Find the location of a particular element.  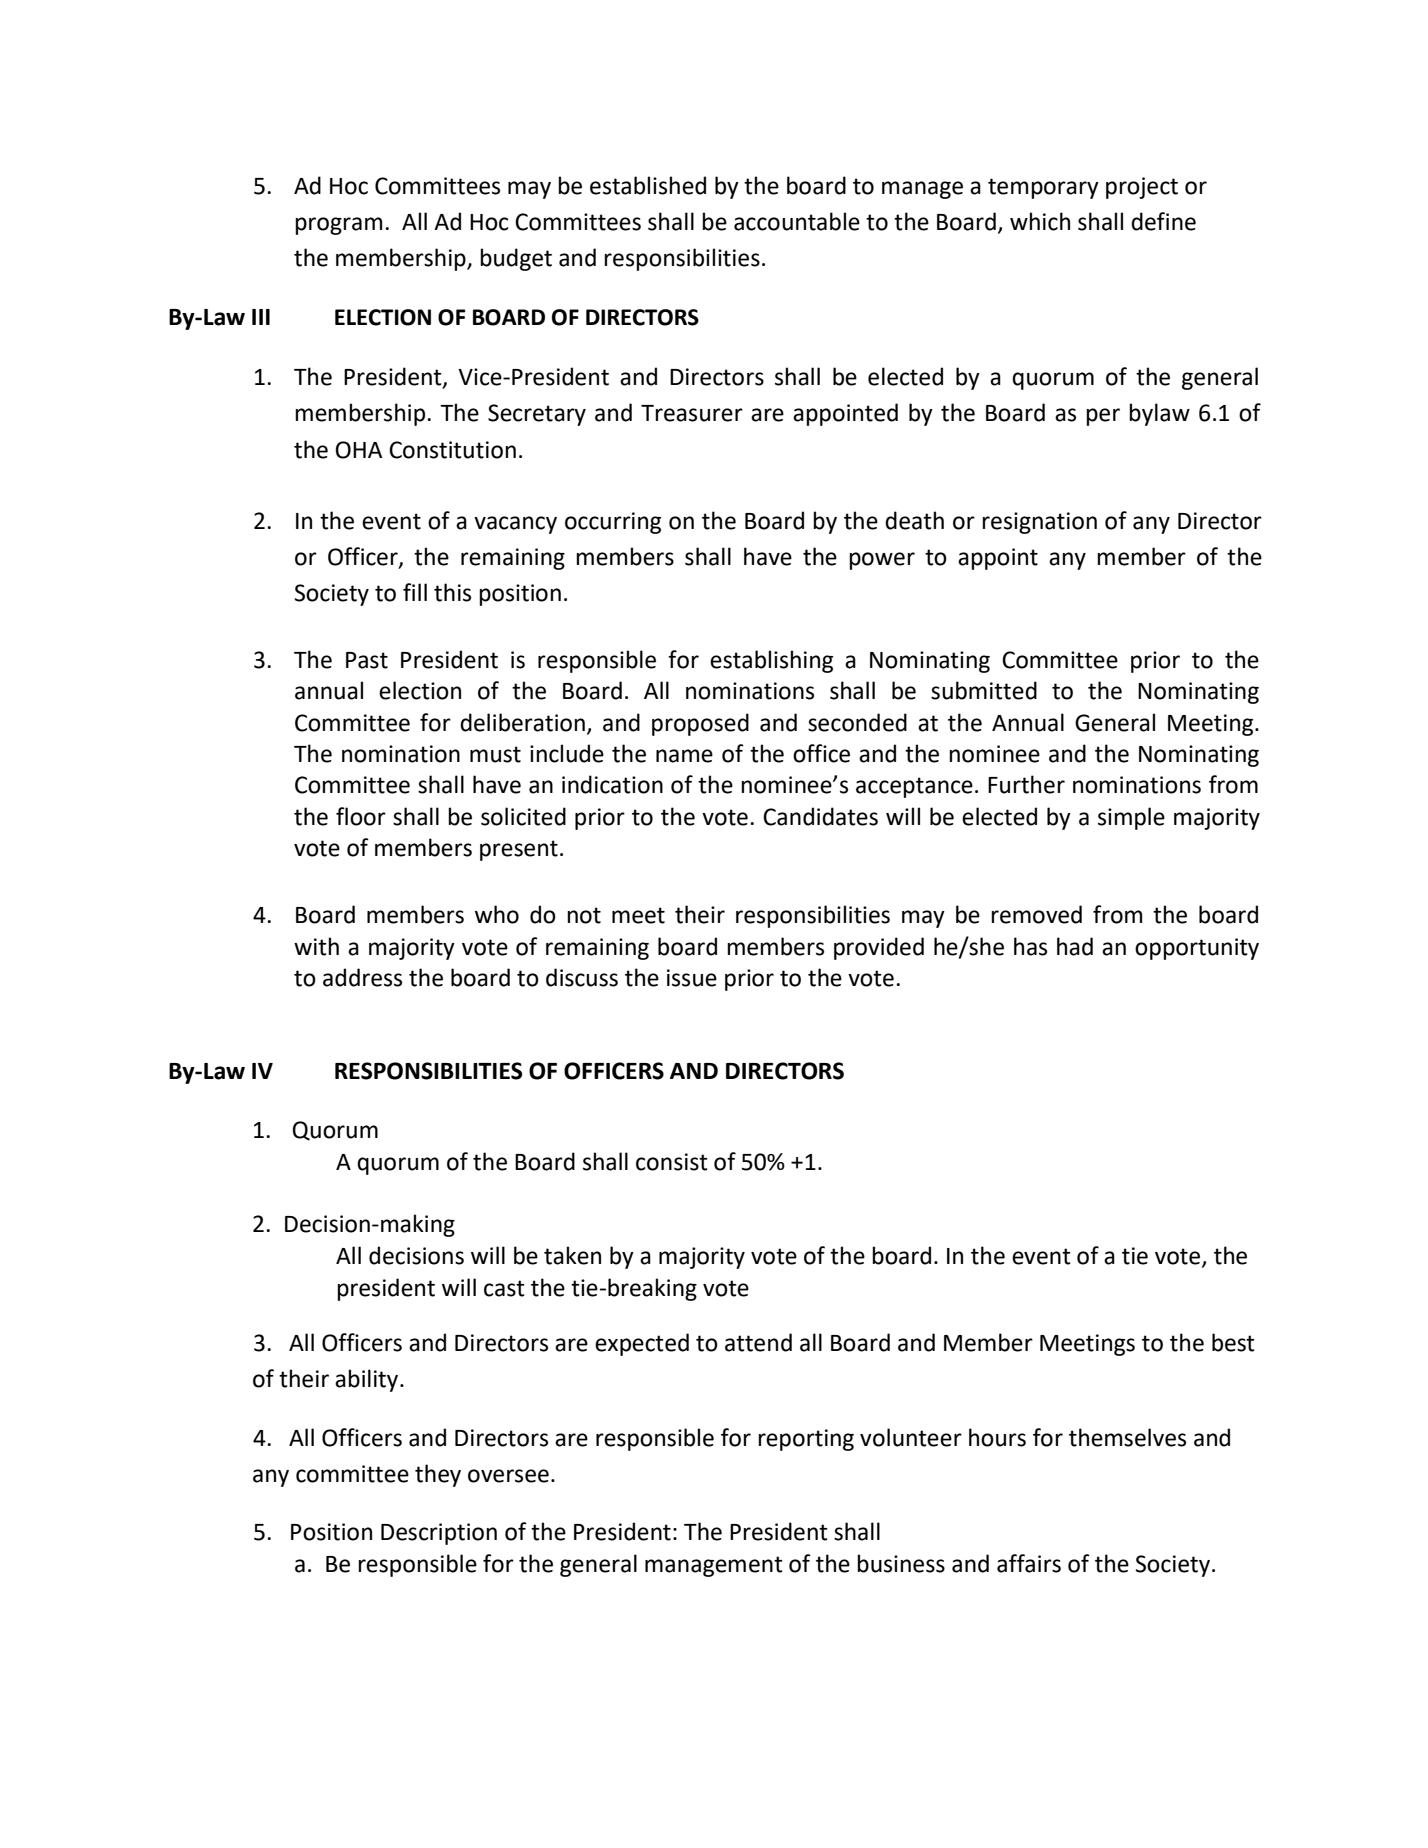

simple is located at coordinates (1131, 818).
